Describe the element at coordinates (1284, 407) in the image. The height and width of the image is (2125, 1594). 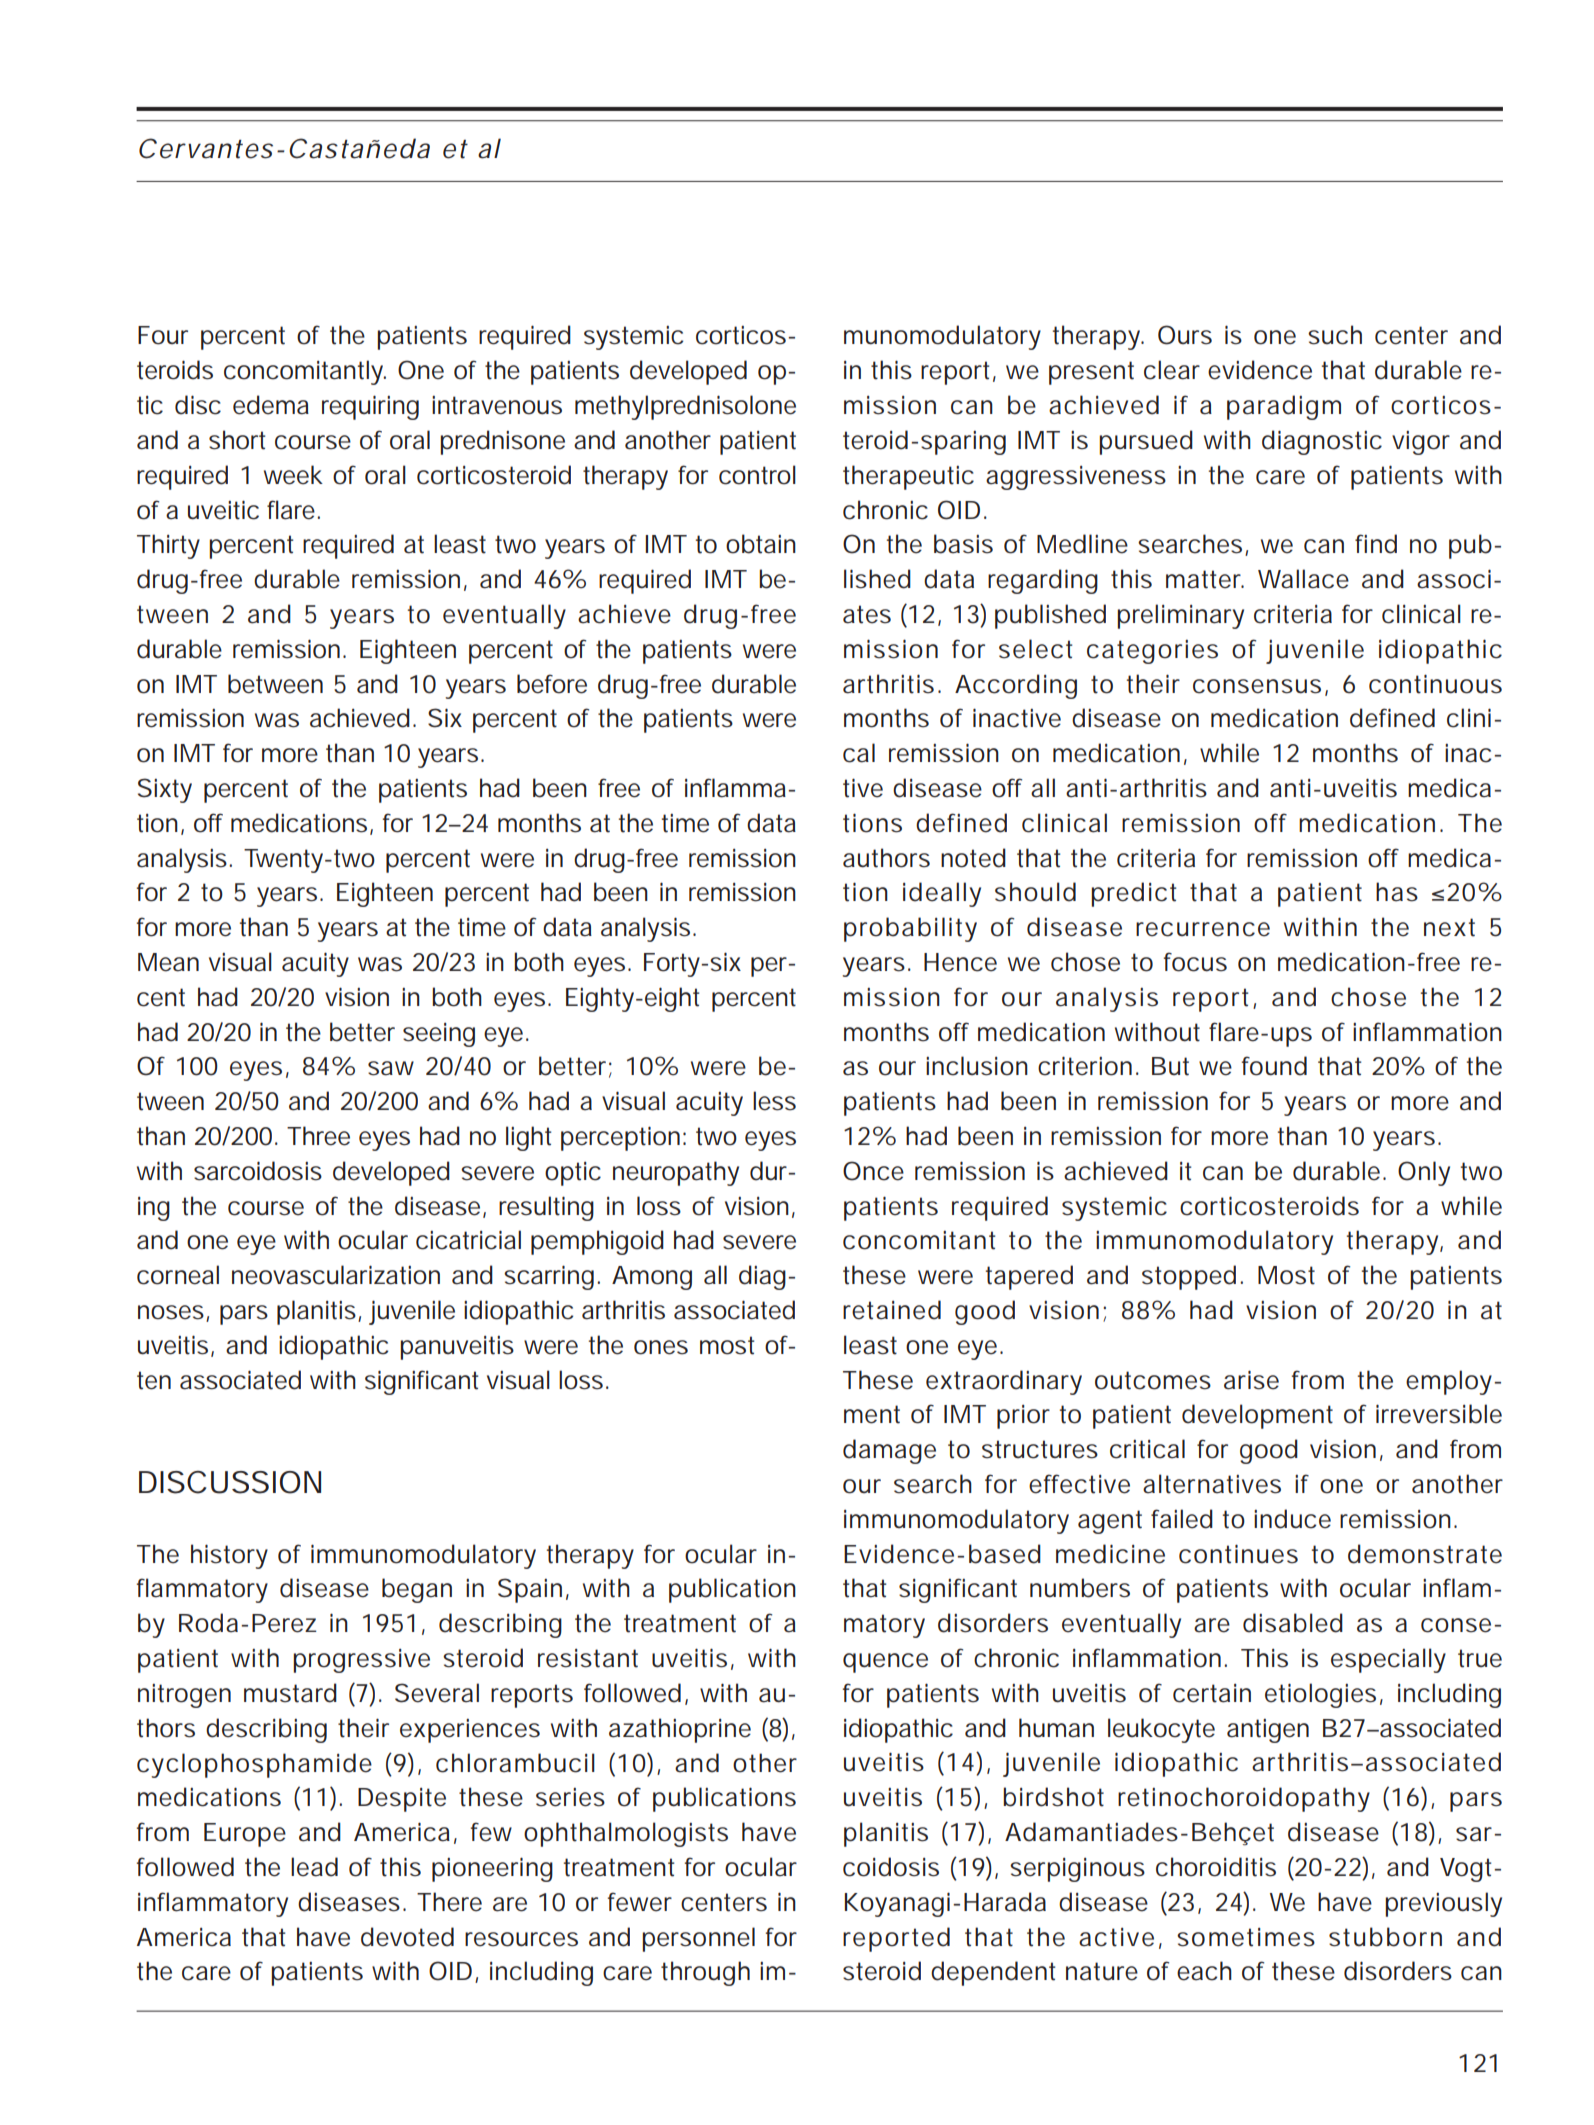
I see `paradigm` at that location.
